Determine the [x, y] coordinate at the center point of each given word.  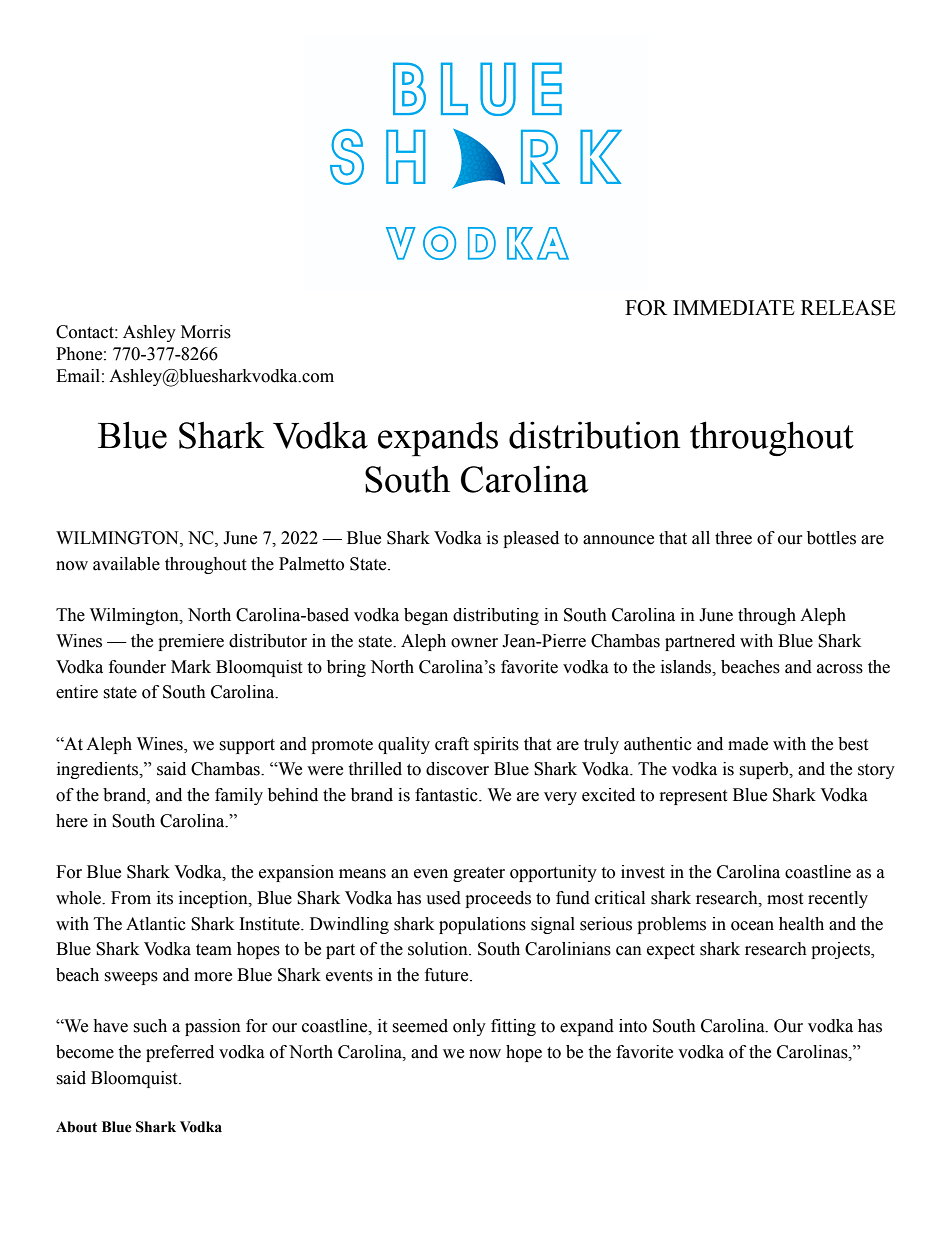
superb [765, 770]
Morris [206, 332]
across [840, 669]
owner [474, 643]
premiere [191, 642]
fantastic [447, 795]
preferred [180, 1053]
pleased [531, 539]
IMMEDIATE [734, 307]
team [214, 950]
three [733, 538]
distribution [594, 435]
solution [439, 949]
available [126, 564]
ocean [752, 926]
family [239, 796]
